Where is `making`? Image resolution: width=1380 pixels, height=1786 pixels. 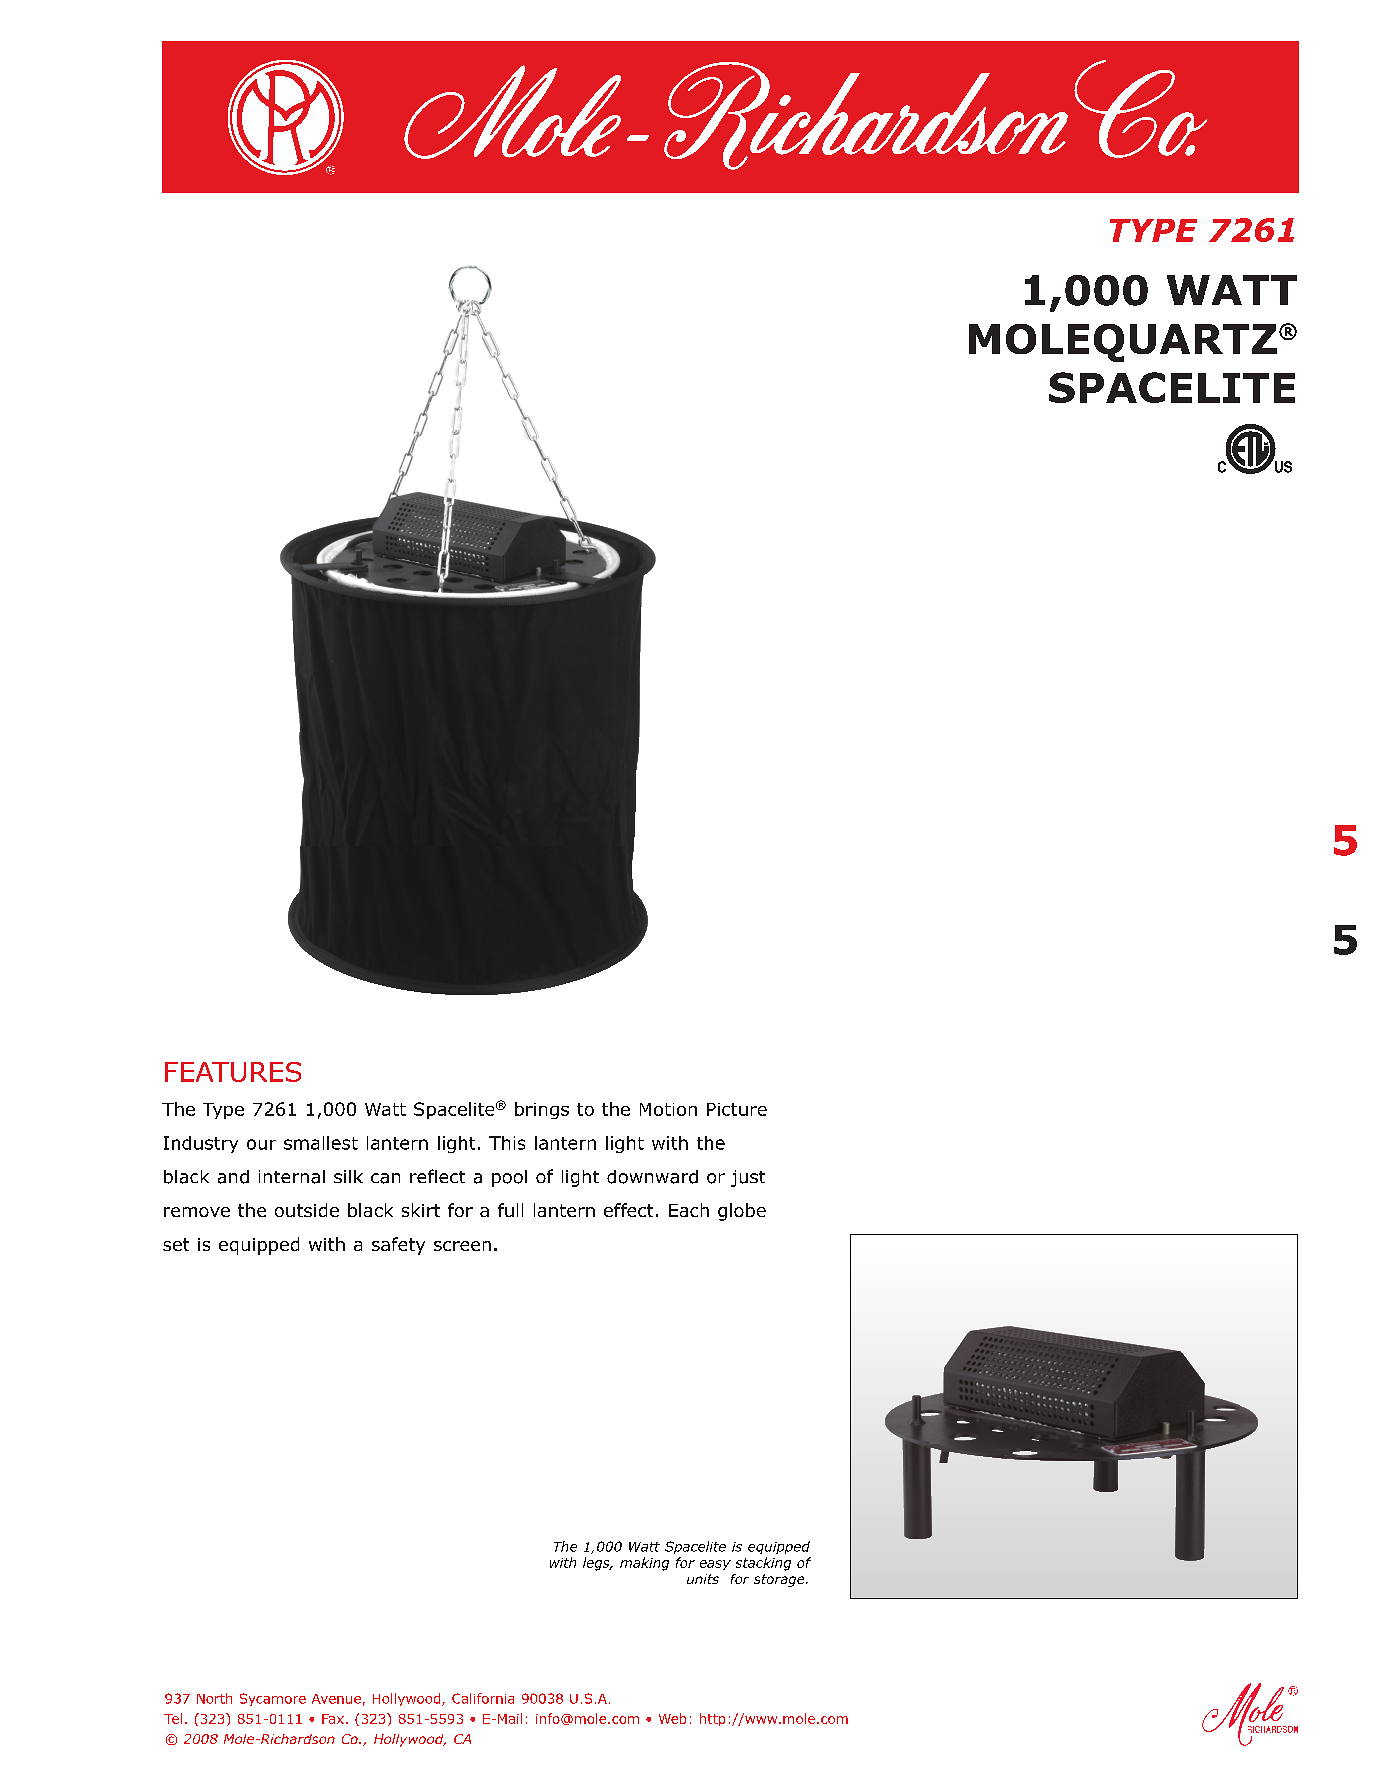 making is located at coordinates (644, 1564).
